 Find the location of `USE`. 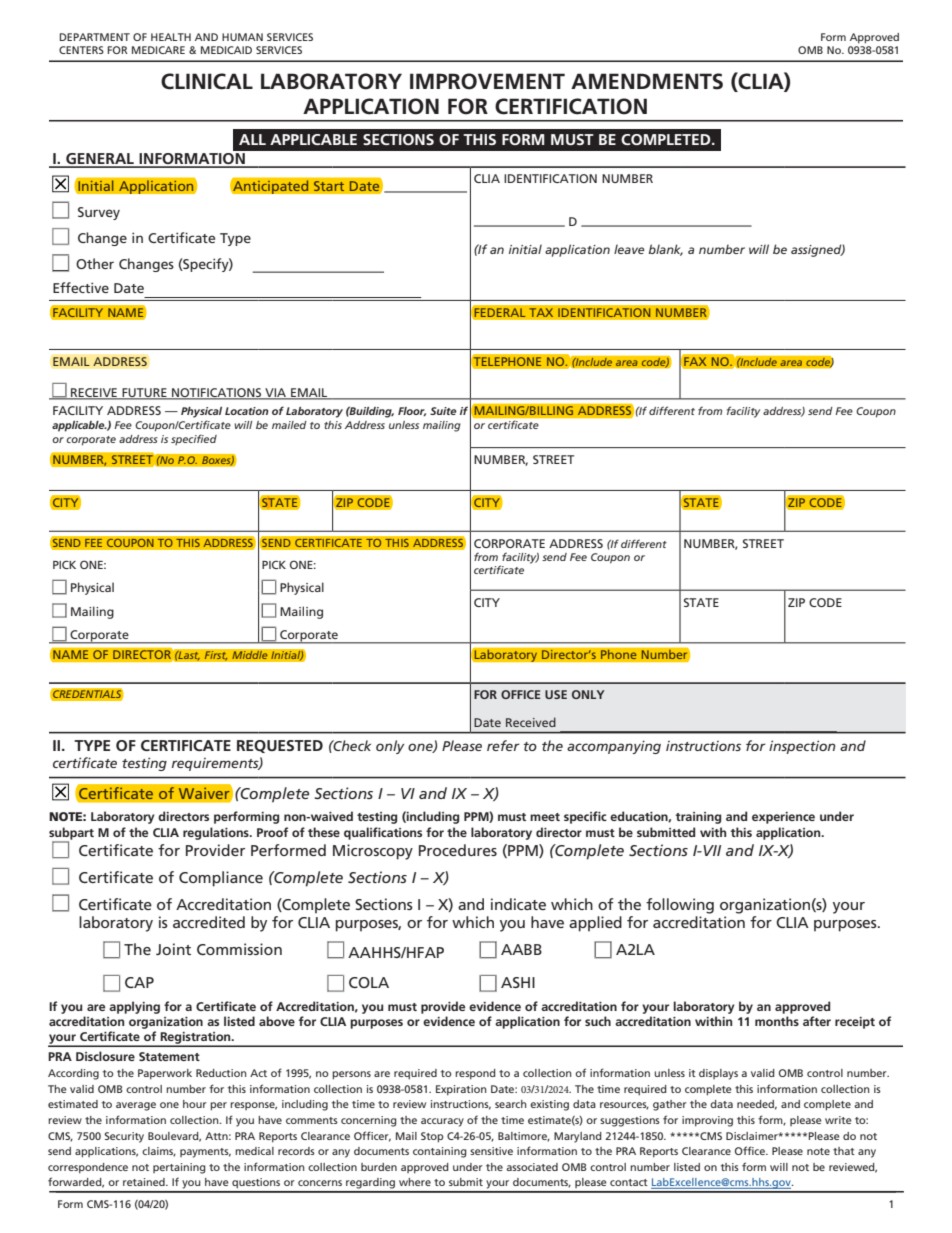

USE is located at coordinates (556, 694).
